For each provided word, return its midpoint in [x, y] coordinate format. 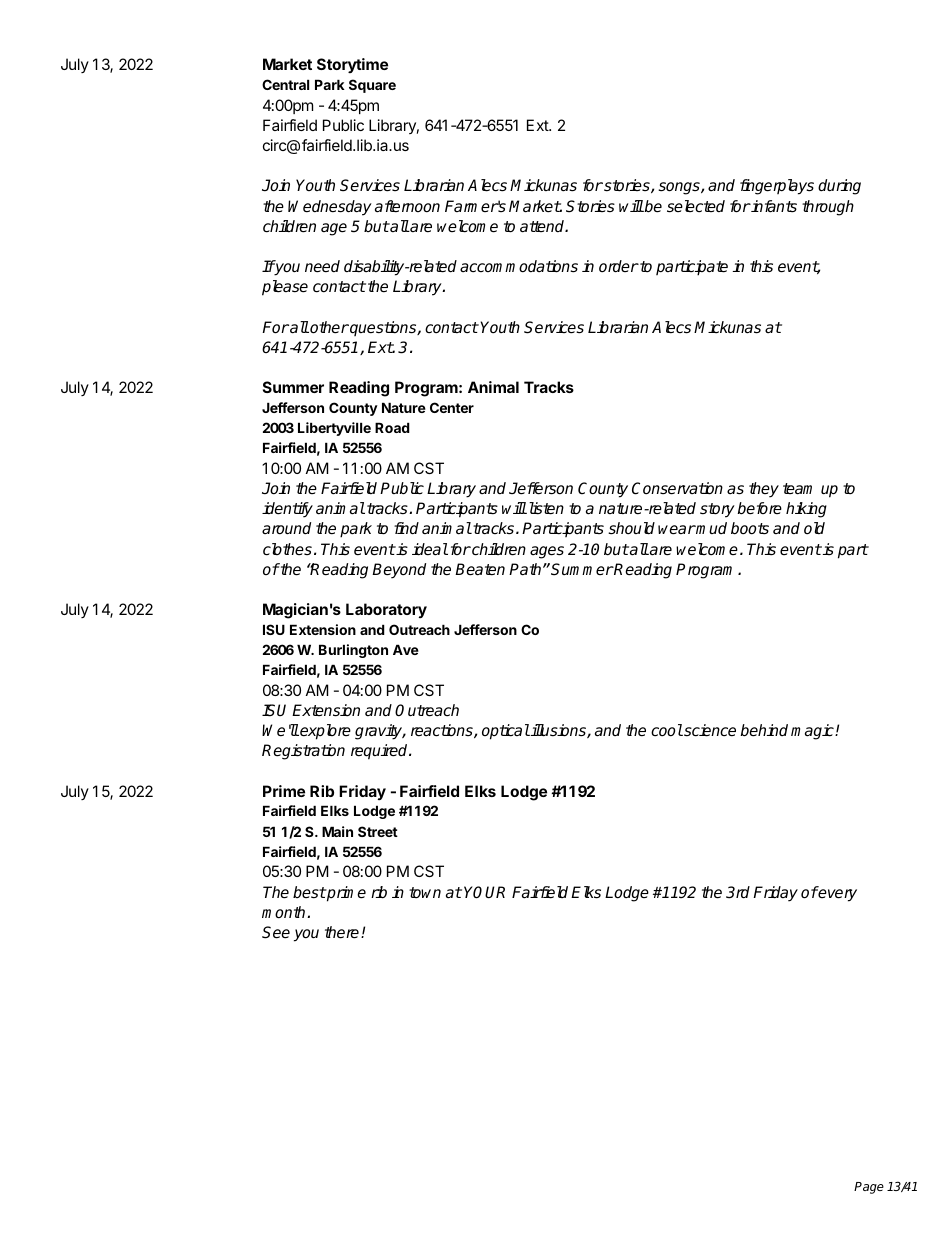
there [343, 932]
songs [680, 188]
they [764, 490]
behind [764, 730]
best [309, 892]
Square [372, 86]
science [709, 730]
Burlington [353, 651]
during [839, 187]
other [328, 327]
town [425, 892]
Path [526, 569]
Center [452, 407]
